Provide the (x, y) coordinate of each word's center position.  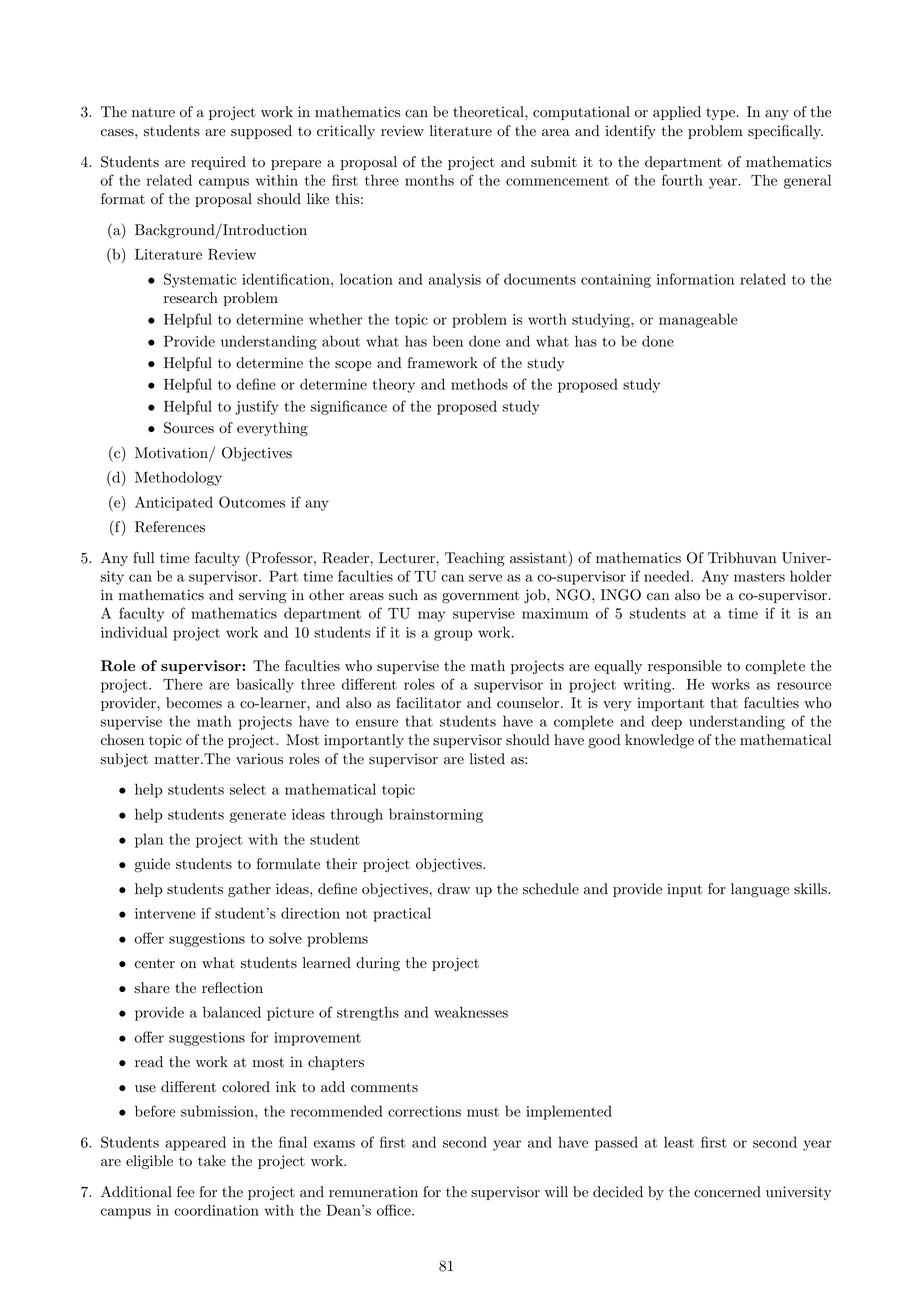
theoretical (489, 112)
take (212, 1161)
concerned (727, 1192)
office (395, 1210)
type (720, 114)
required (218, 163)
